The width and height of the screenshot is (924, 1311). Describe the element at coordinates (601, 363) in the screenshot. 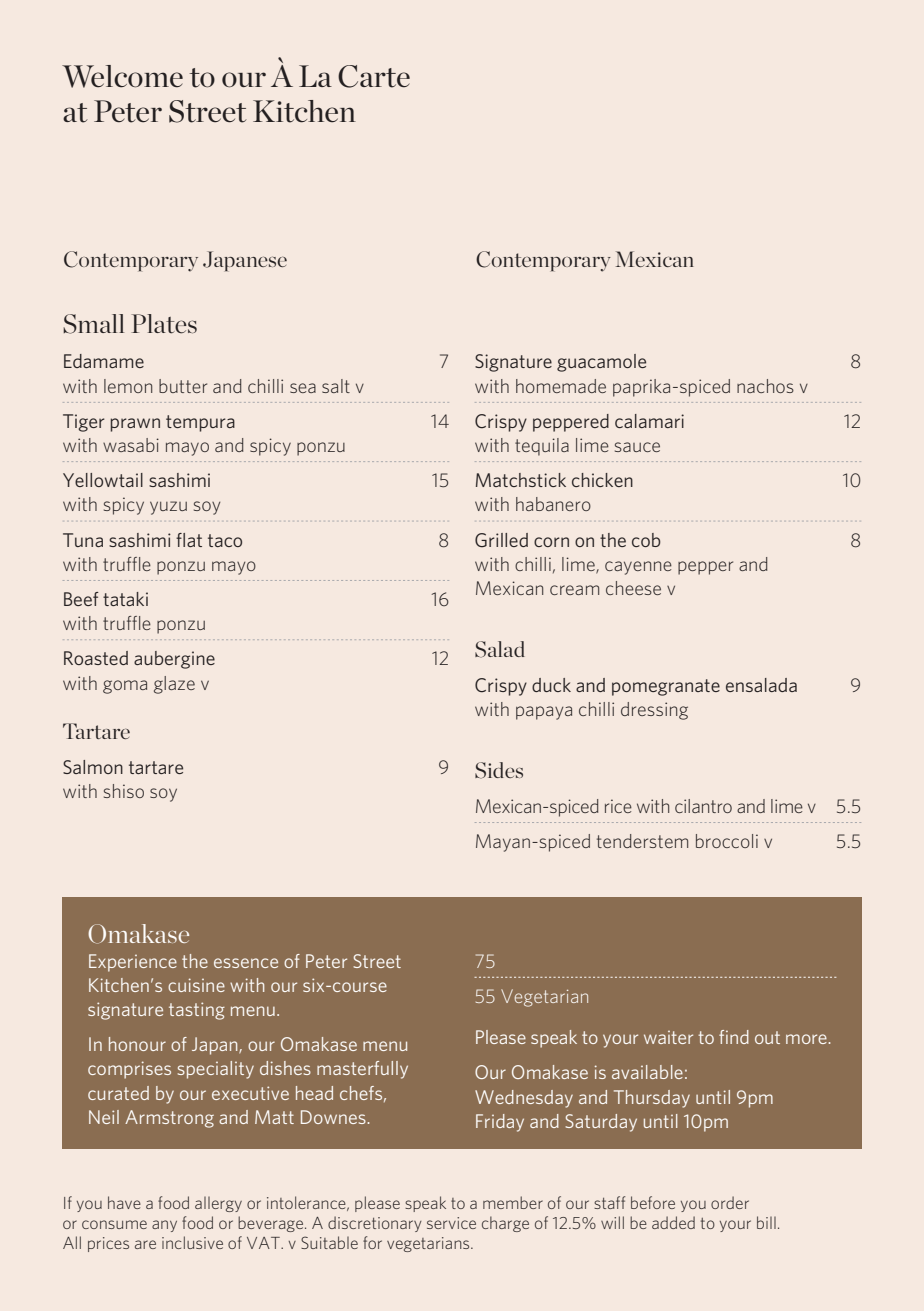

I see `guacamole` at that location.
